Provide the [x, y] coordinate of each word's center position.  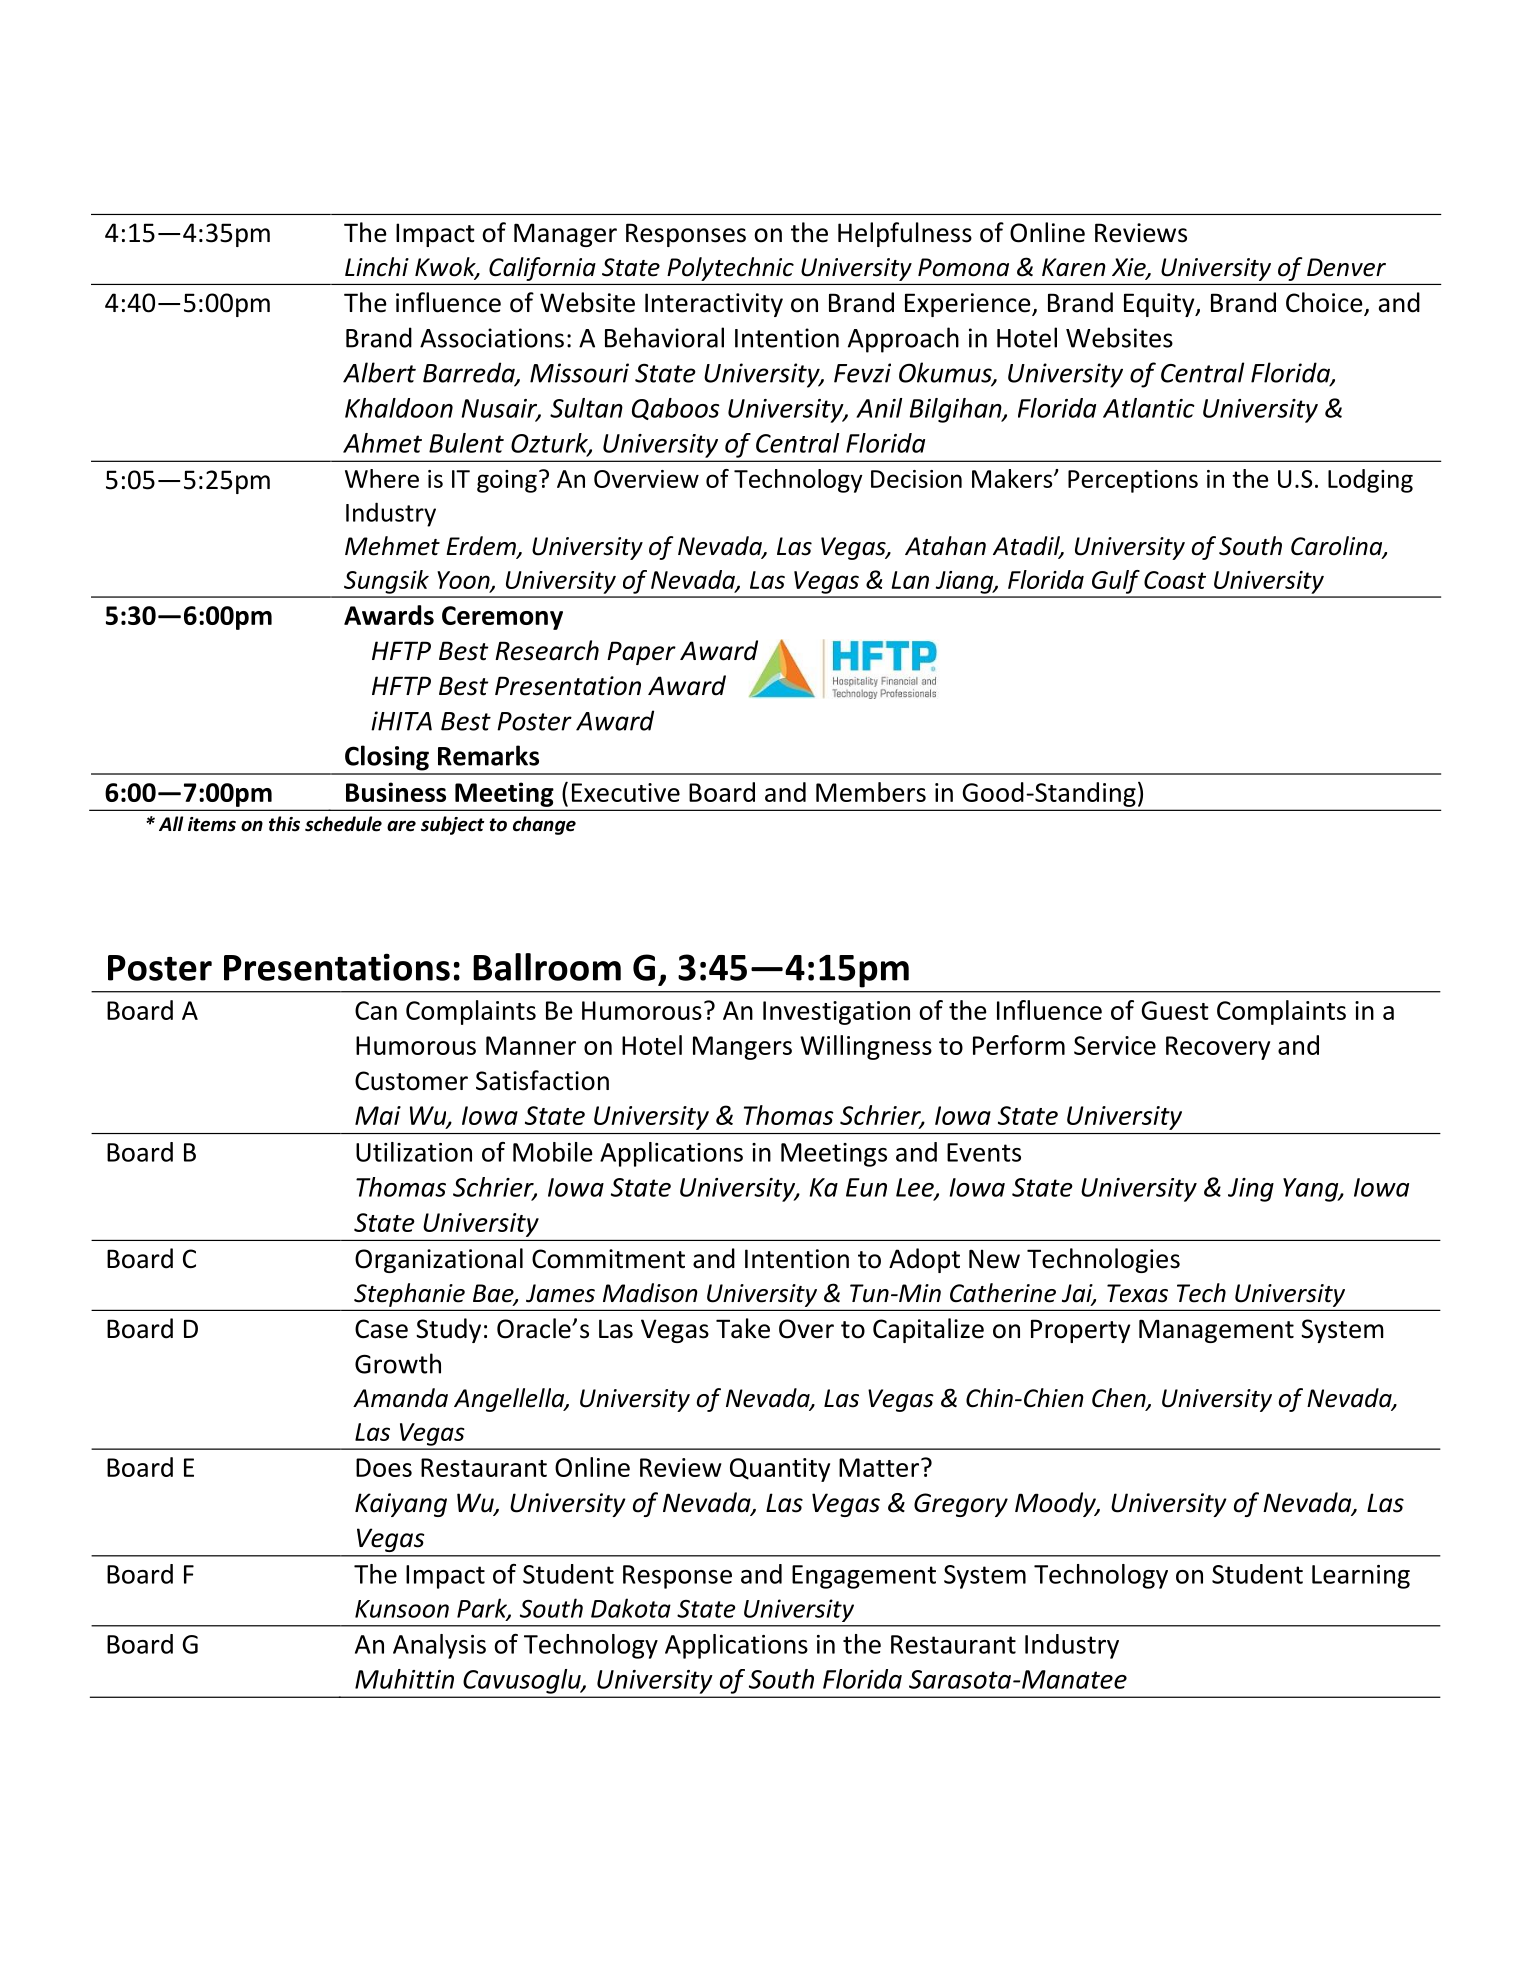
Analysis [439, 1646]
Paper [641, 653]
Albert [379, 372]
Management [1216, 1331]
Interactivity [714, 305]
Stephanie [409, 1295]
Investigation [836, 1013]
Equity [1160, 305]
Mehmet [392, 546]
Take [743, 1328]
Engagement [864, 1577]
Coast [1175, 580]
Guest [1175, 1010]
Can [376, 1010]
